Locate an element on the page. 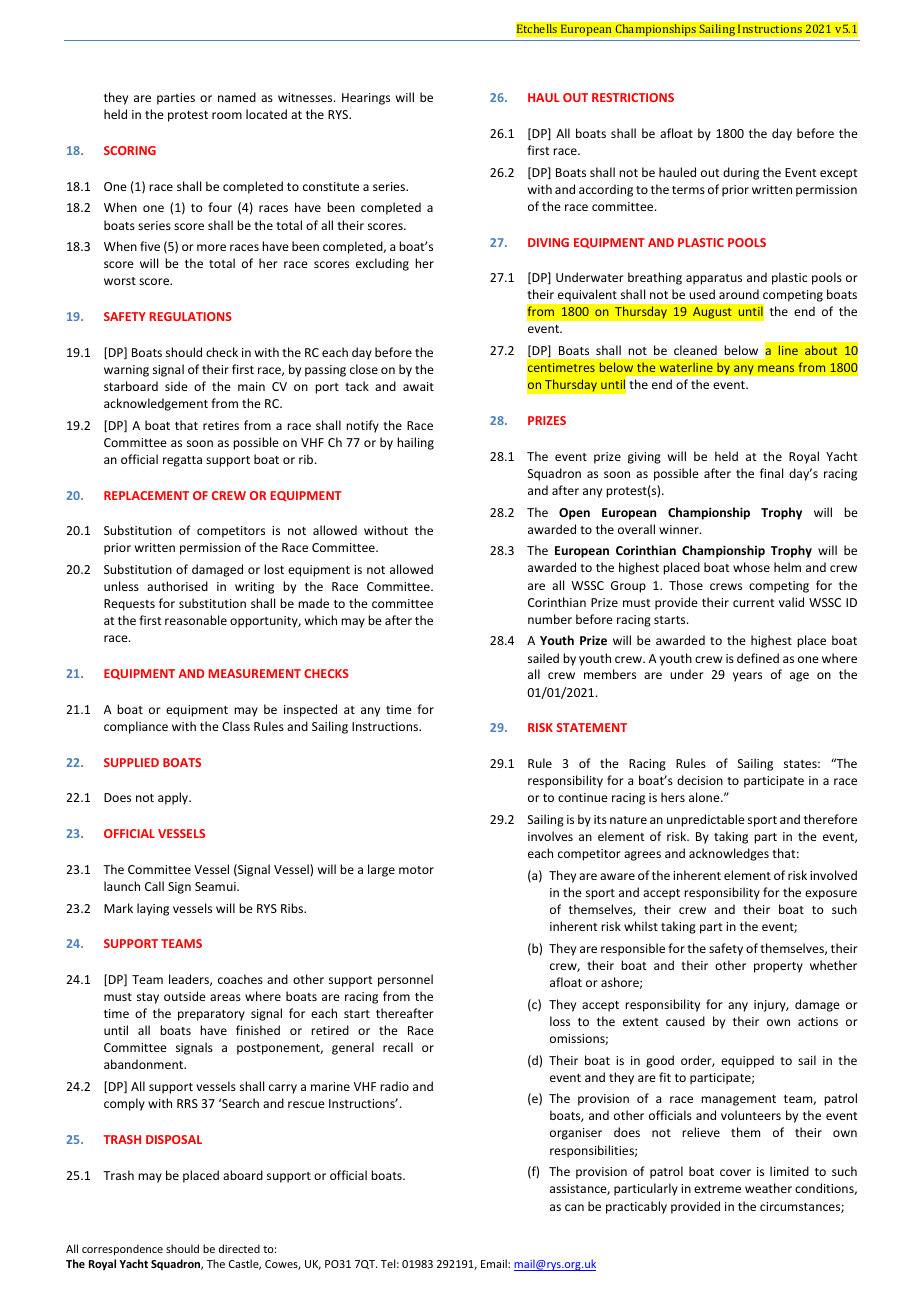  MEASUREMENT is located at coordinates (255, 673).
